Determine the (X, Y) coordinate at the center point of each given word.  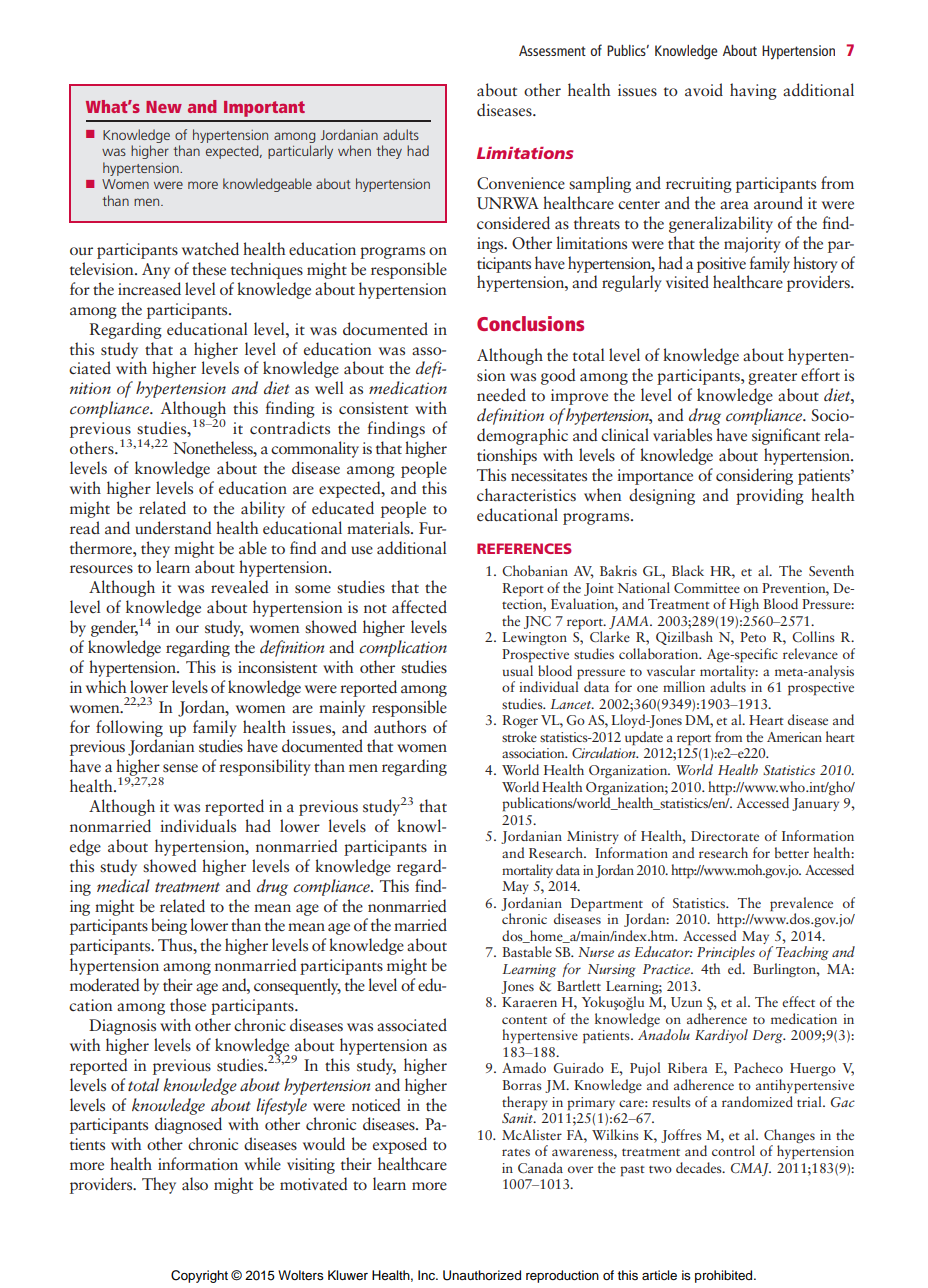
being (169, 926)
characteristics (526, 495)
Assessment (552, 50)
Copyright (199, 1276)
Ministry (593, 837)
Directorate (725, 836)
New (164, 107)
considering (754, 476)
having (753, 91)
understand (173, 528)
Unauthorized (482, 1275)
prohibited (725, 1276)
